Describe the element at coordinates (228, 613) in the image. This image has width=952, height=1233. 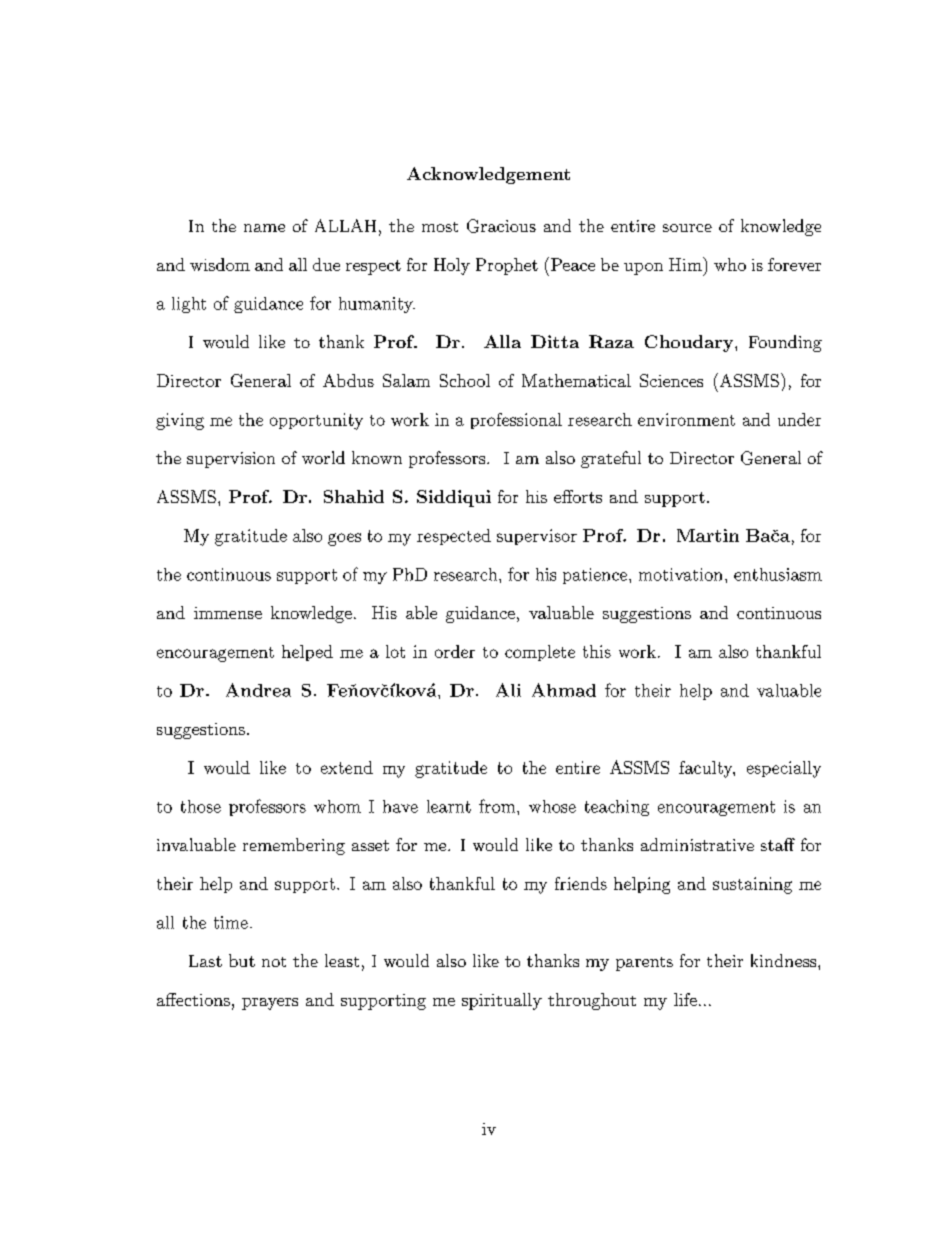
I see `immense` at that location.
